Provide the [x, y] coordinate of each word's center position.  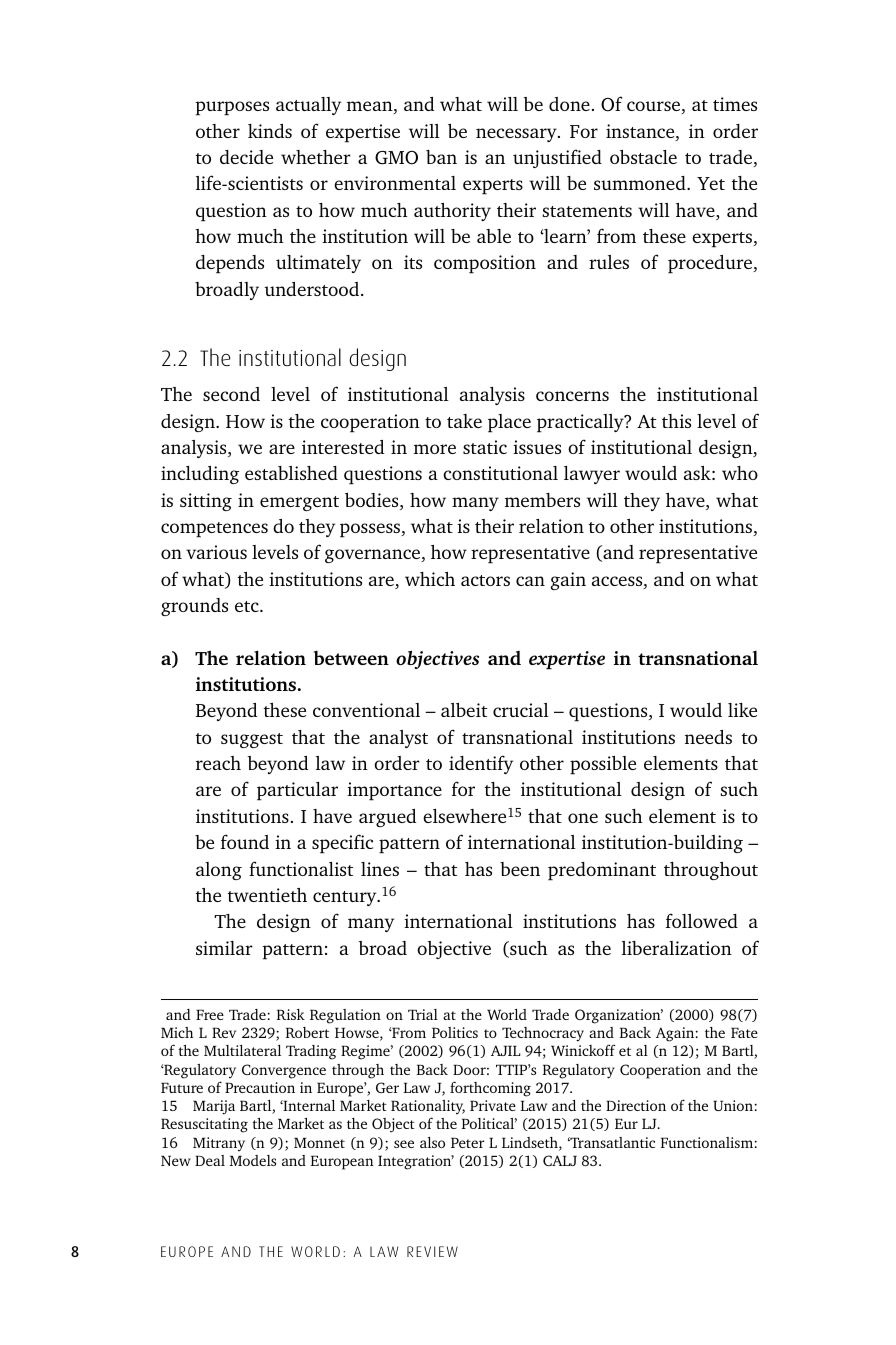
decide [246, 157]
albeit [464, 710]
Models [253, 1160]
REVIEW [432, 1251]
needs [708, 737]
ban [441, 157]
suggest [252, 740]
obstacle [643, 157]
